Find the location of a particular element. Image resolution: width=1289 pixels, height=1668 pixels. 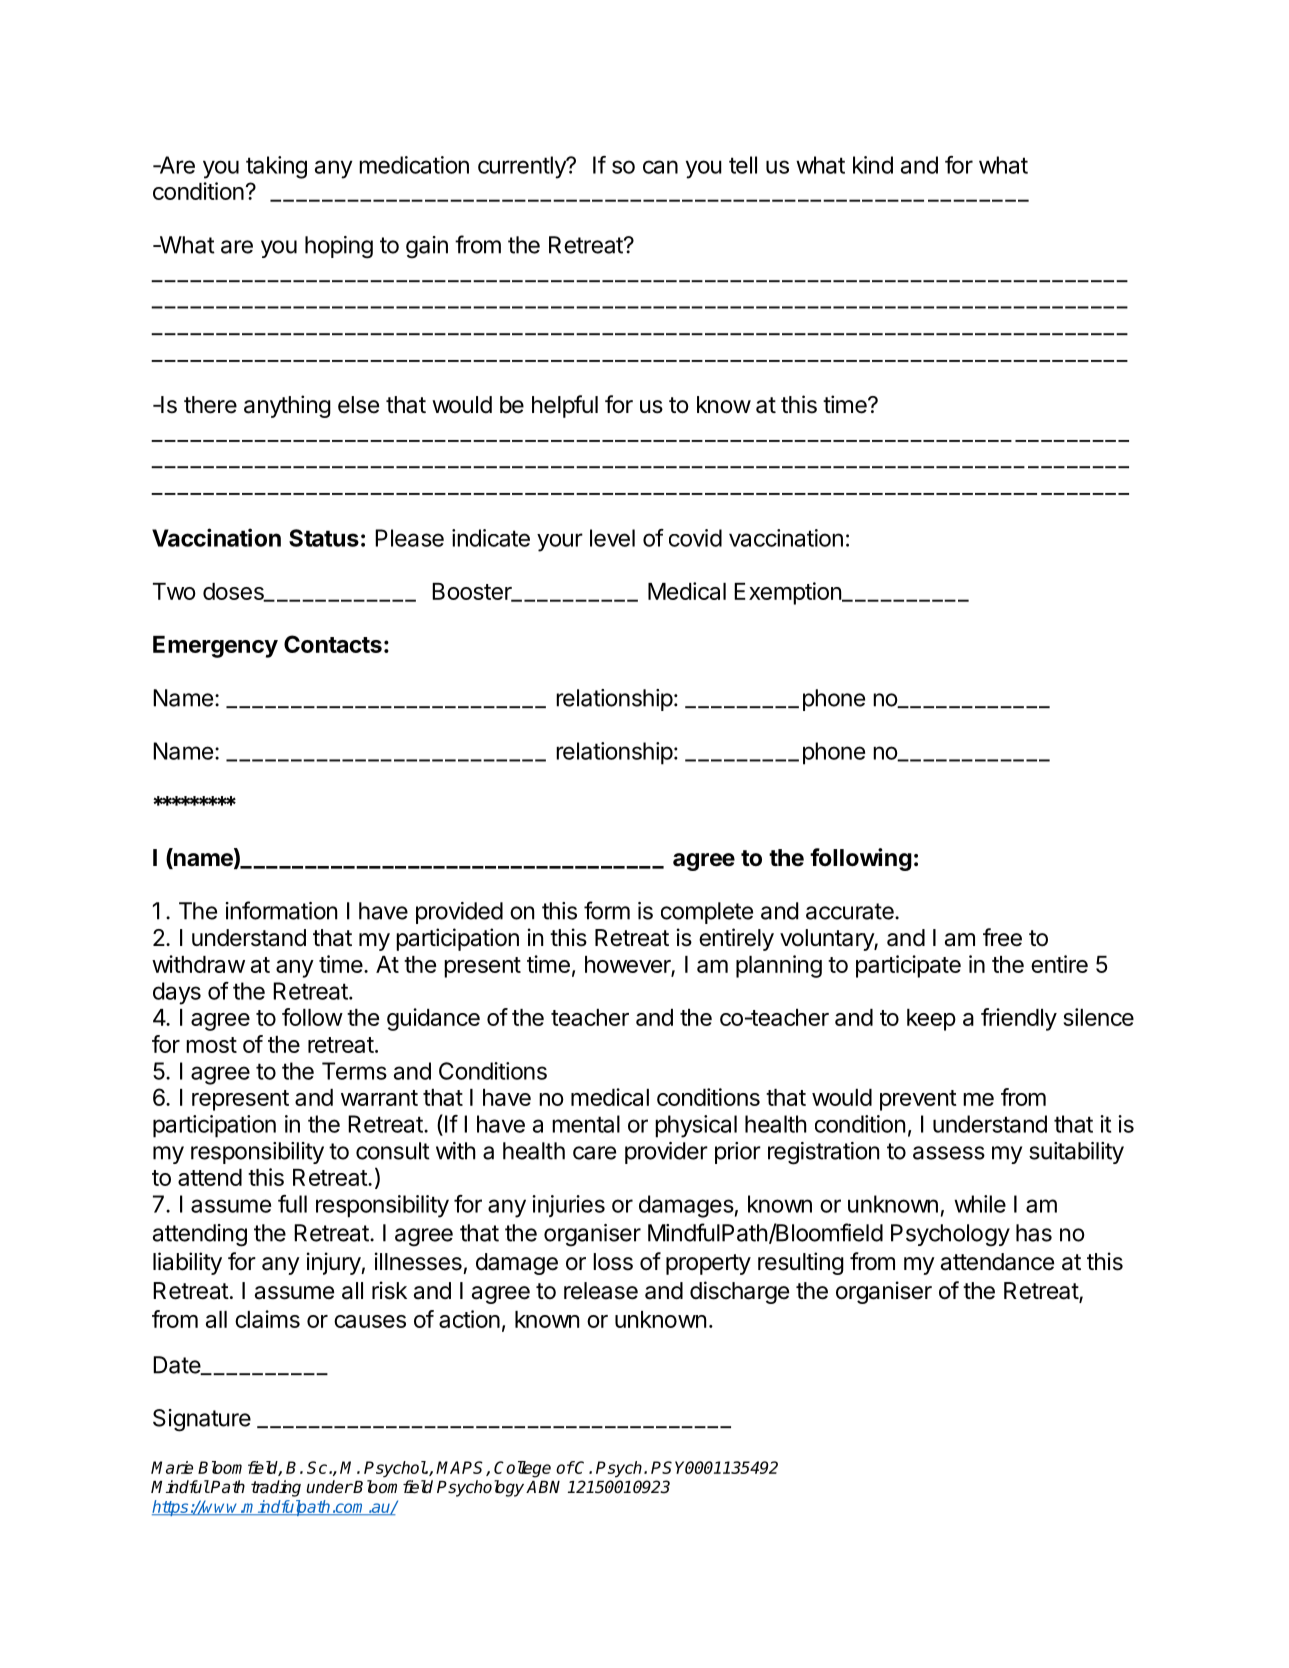

covid is located at coordinates (695, 538).
